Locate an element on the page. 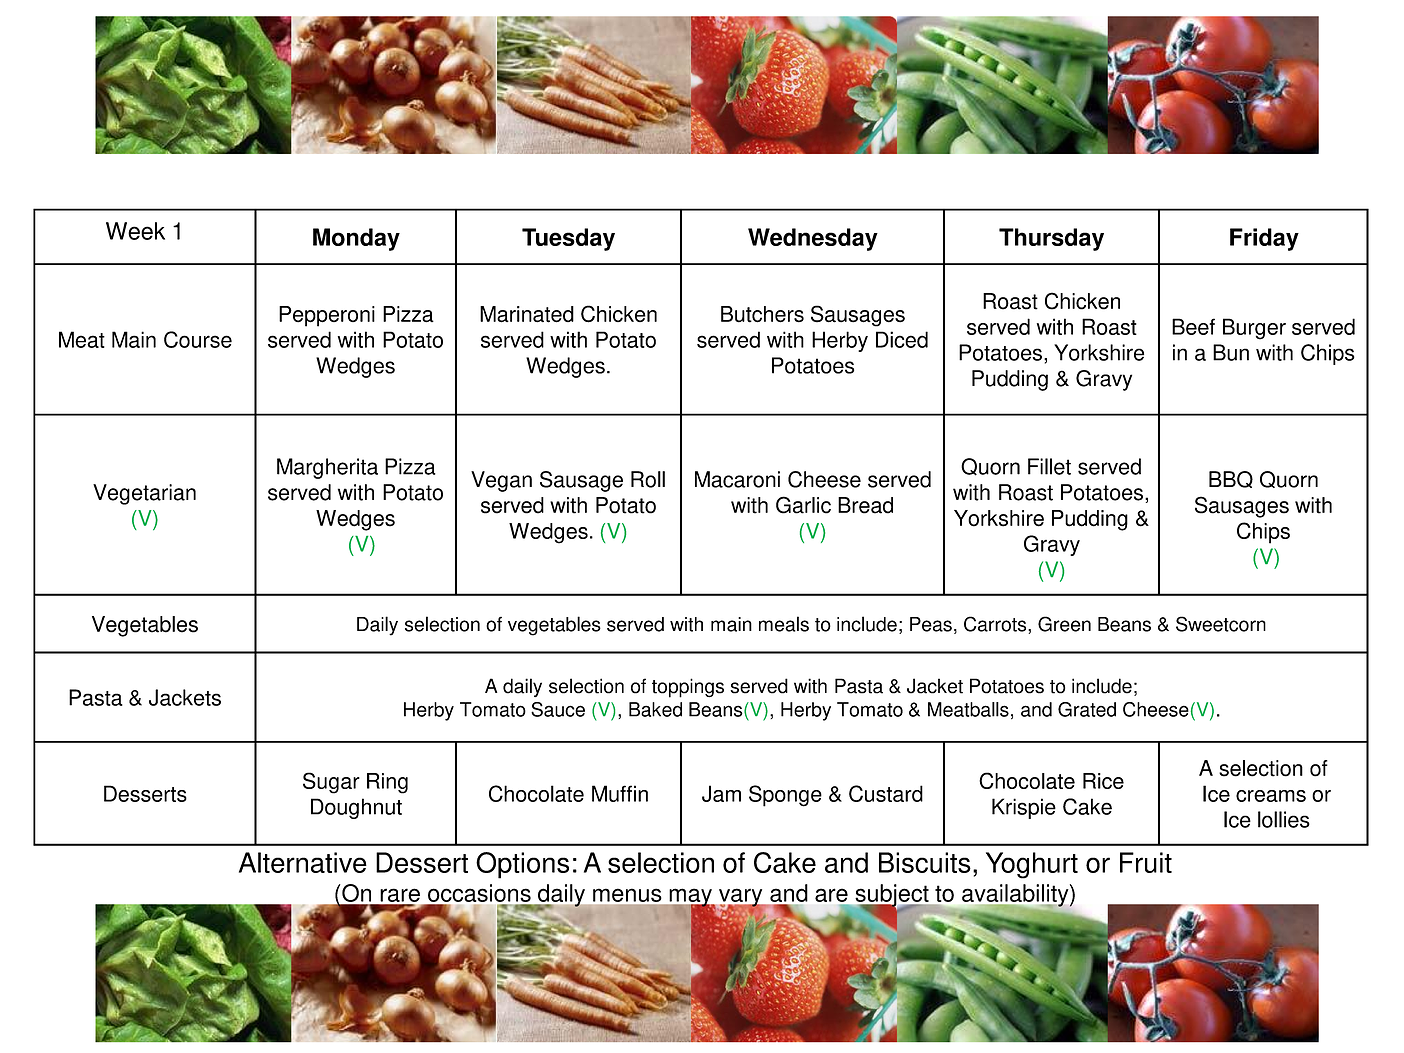 Image resolution: width=1404 pixels, height=1053 pixels. Vegetarian is located at coordinates (144, 494).
